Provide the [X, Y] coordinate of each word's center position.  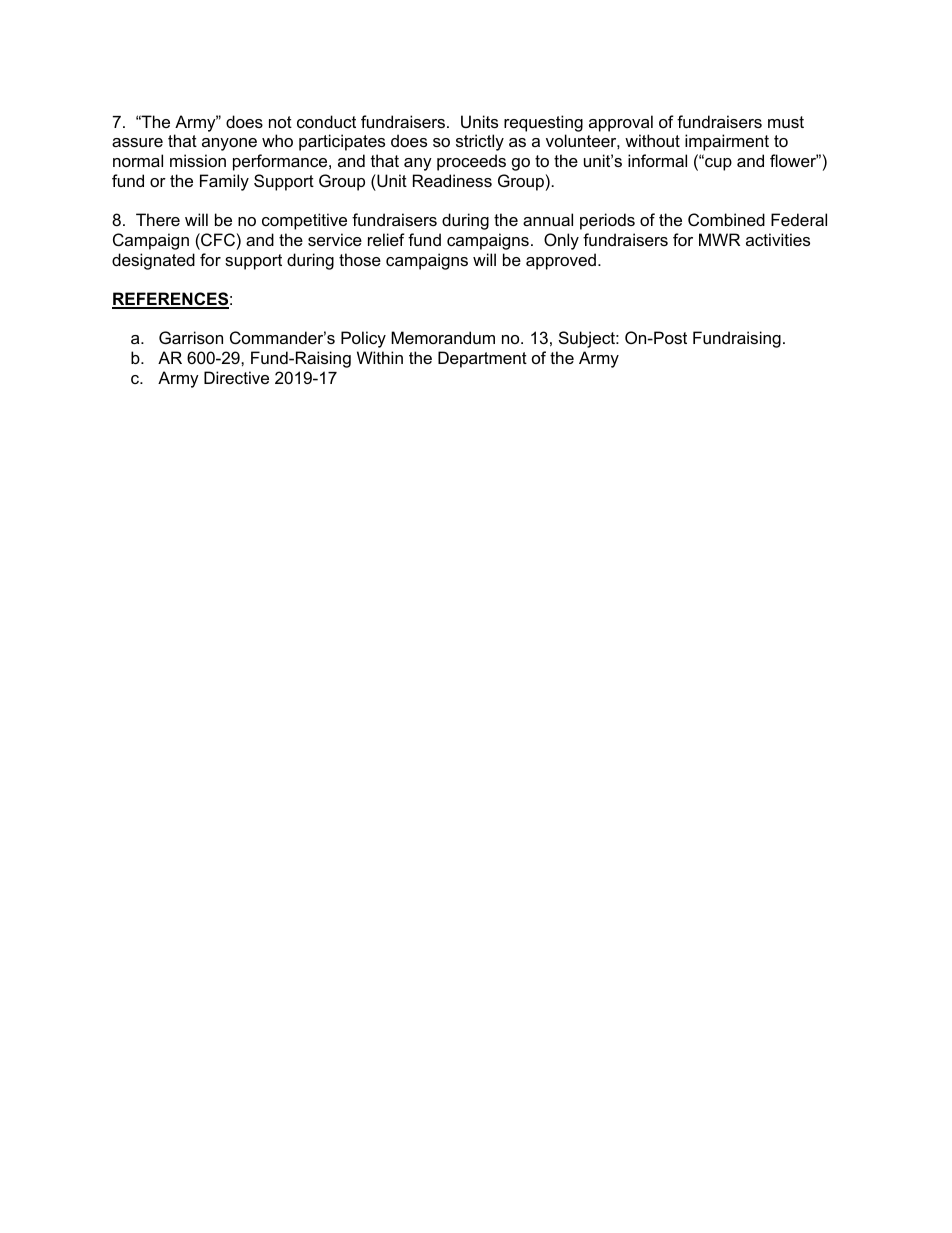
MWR [719, 239]
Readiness [452, 180]
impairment [727, 142]
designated [153, 261]
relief [386, 239]
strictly [480, 142]
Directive [236, 377]
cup [717, 164]
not [280, 122]
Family [224, 182]
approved [561, 261]
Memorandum [443, 337]
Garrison [191, 337]
